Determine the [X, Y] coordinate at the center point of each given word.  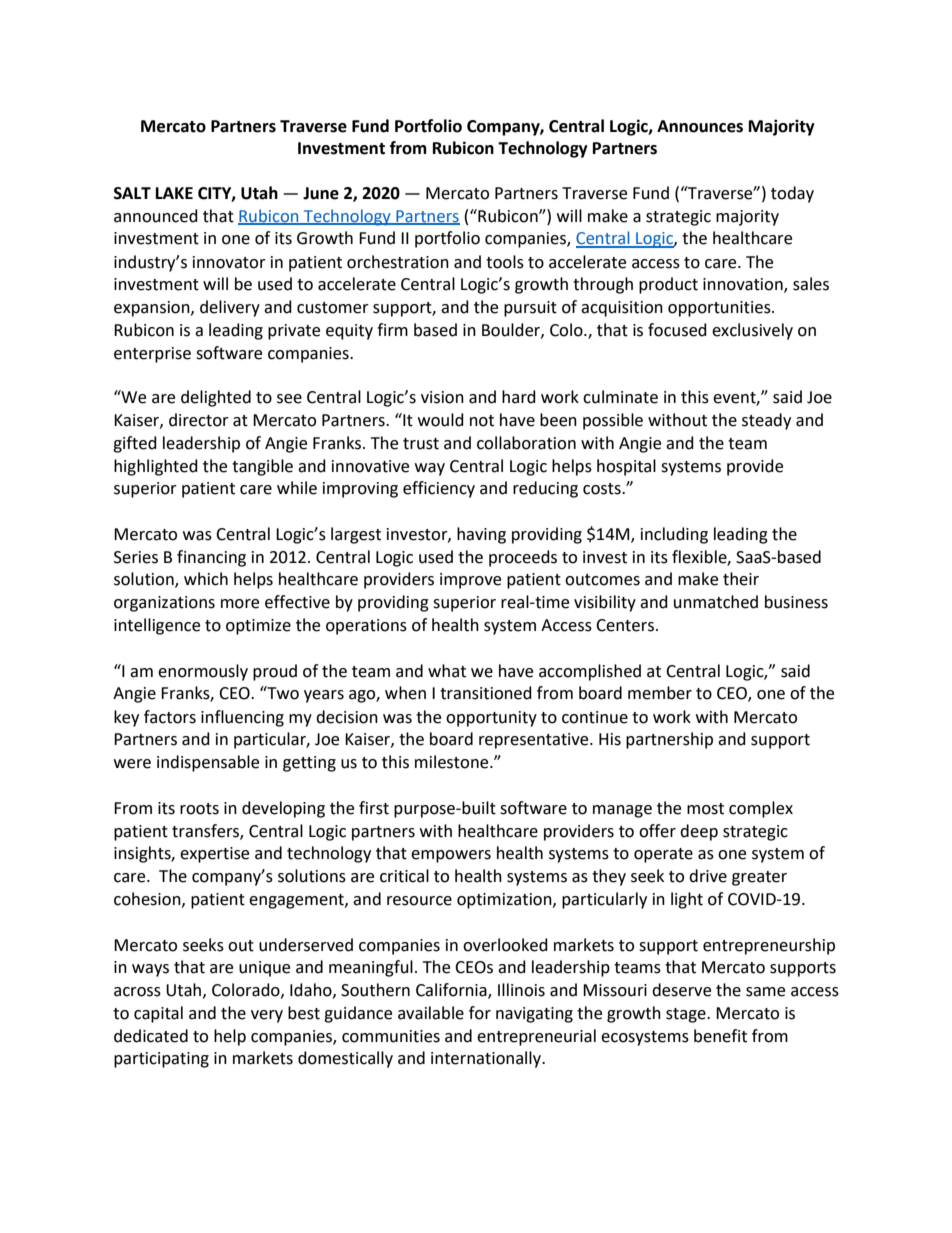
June [321, 193]
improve [470, 581]
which [206, 579]
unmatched [716, 602]
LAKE [174, 193]
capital [158, 1014]
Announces [700, 126]
